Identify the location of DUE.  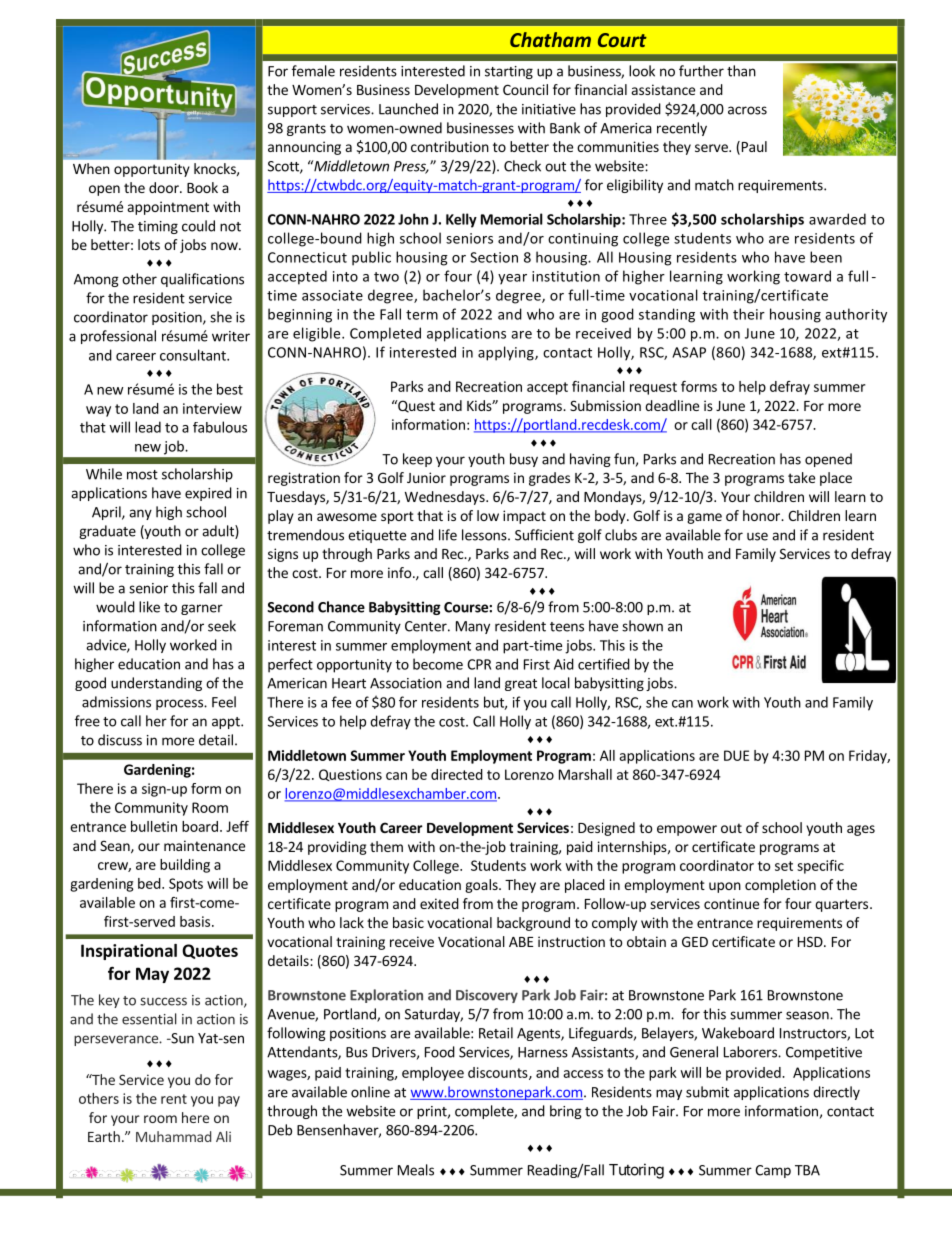
(736, 755).
